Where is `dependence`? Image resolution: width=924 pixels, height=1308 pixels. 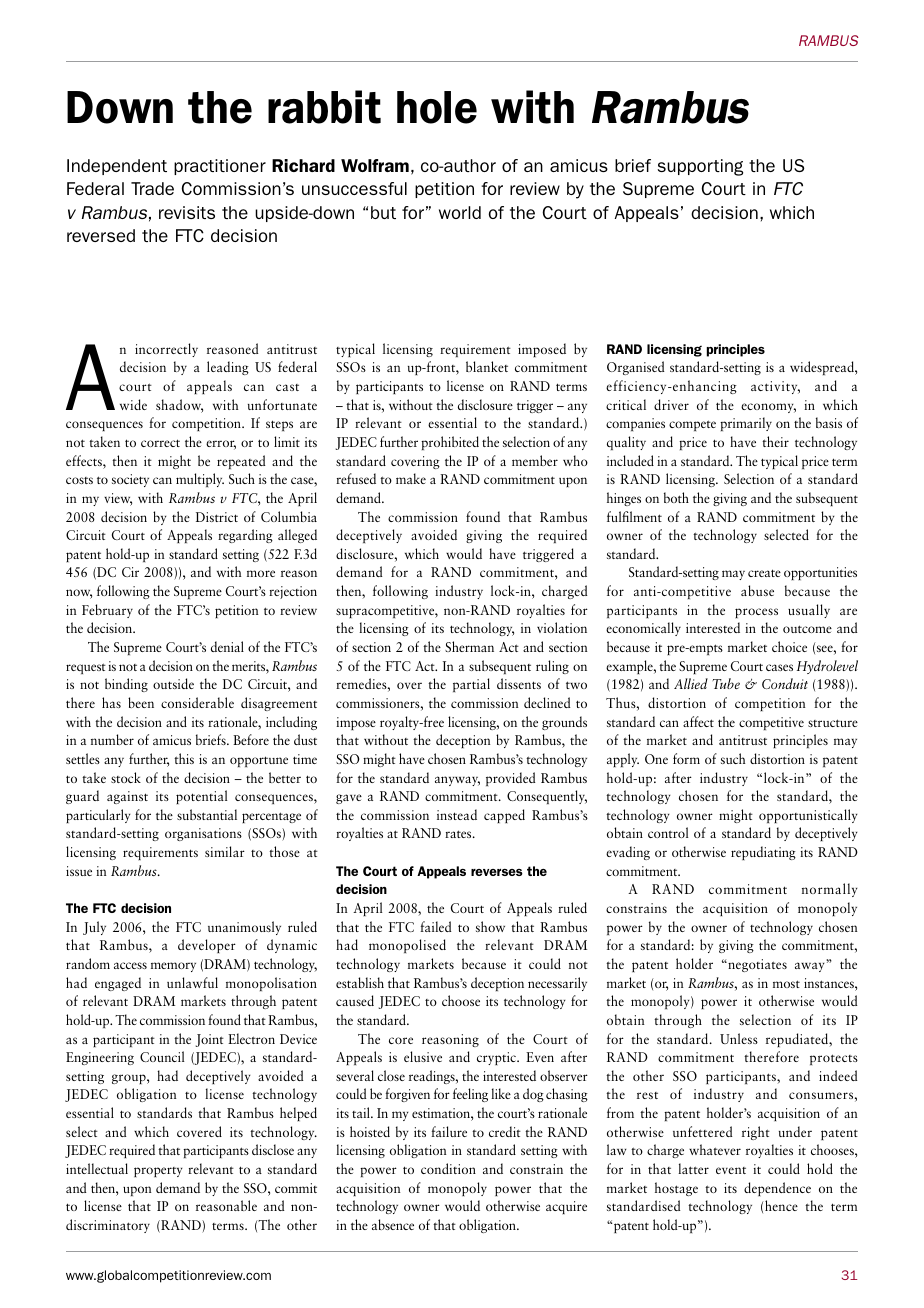
dependence is located at coordinates (777, 1189).
